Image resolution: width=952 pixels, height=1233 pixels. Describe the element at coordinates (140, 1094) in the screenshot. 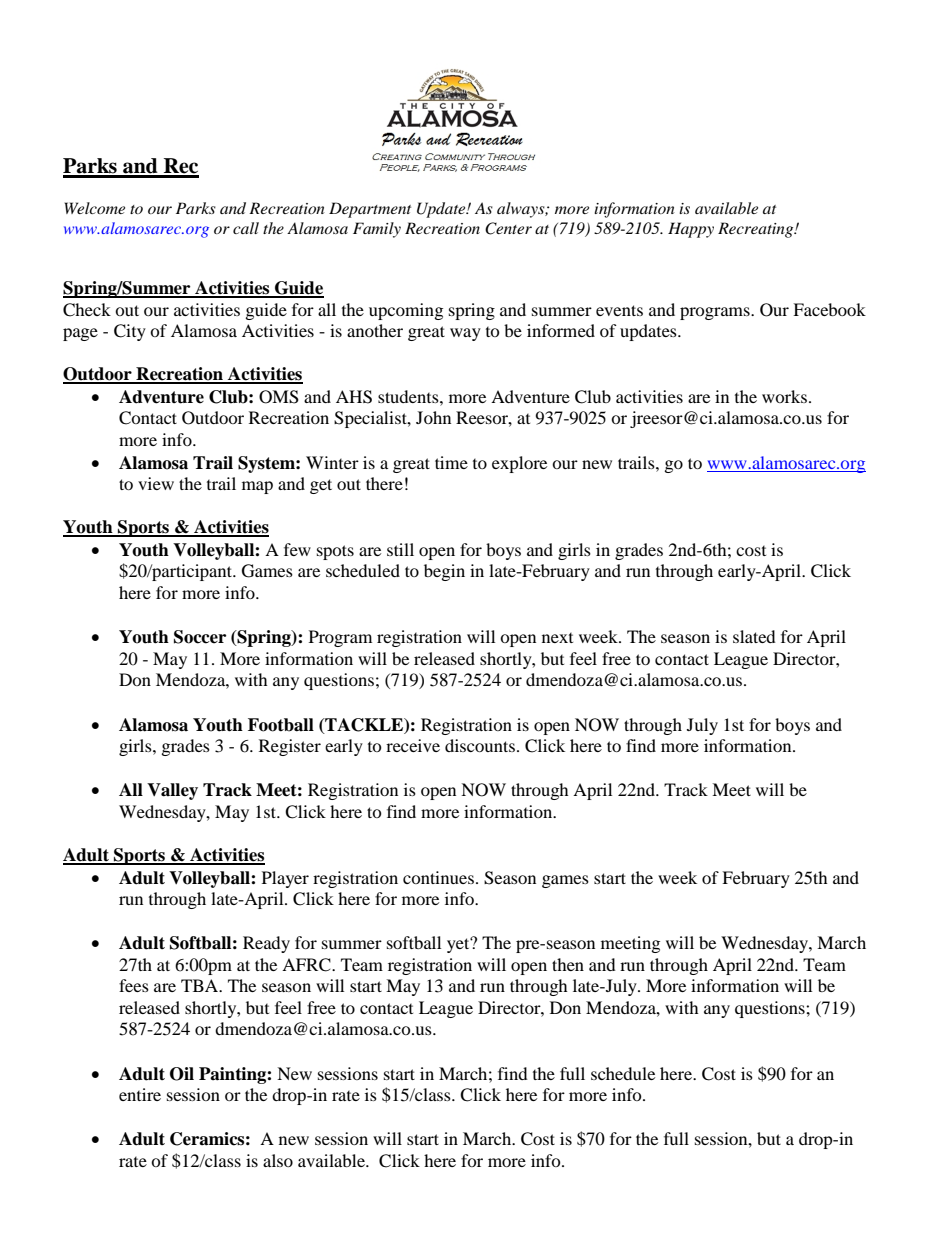

I see `entire` at that location.
